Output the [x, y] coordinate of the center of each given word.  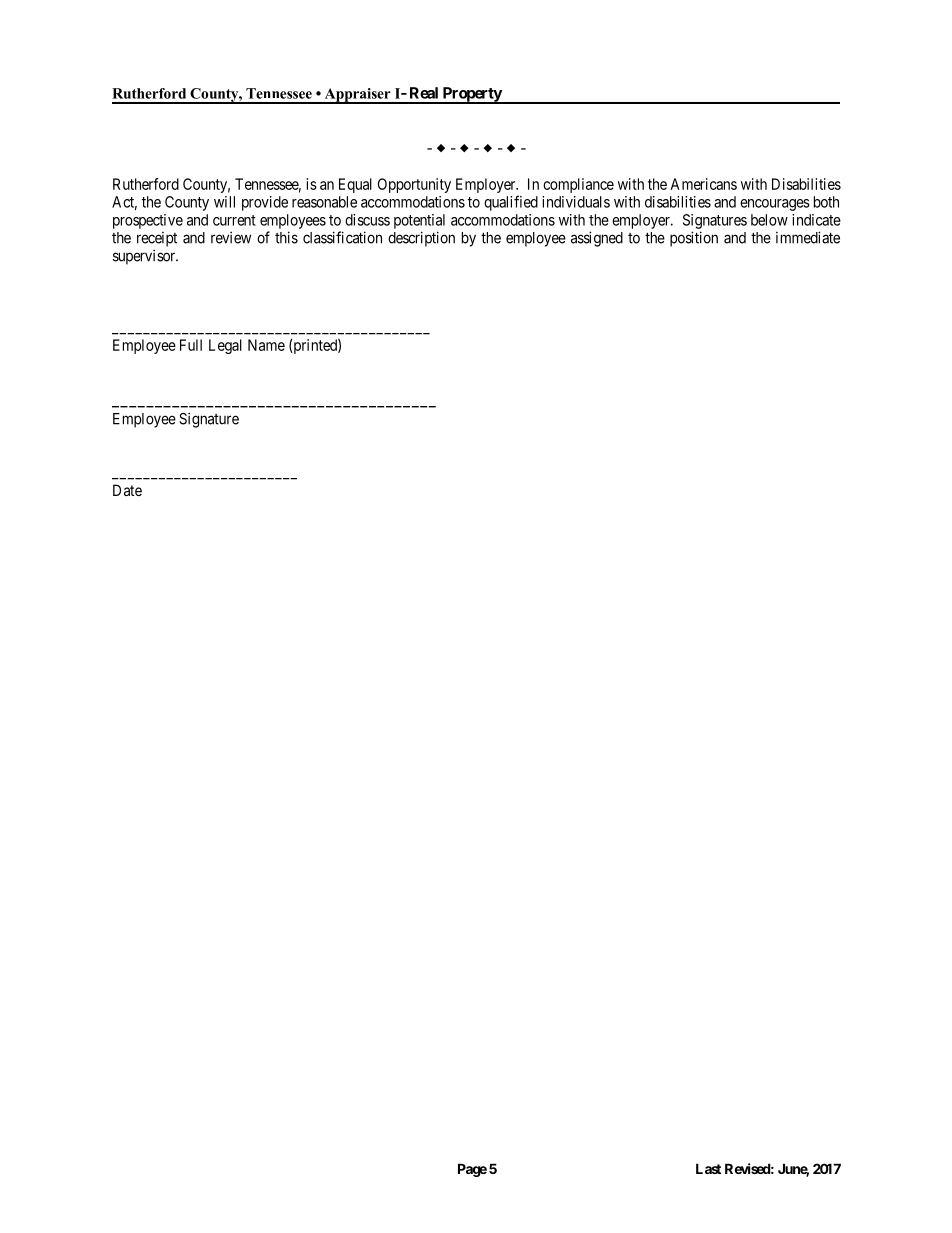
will [224, 202]
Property [471, 95]
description [421, 239]
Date [127, 490]
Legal [225, 346]
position [694, 239]
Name [266, 345]
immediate [808, 237]
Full [191, 345]
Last [708, 1168]
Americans [703, 184]
